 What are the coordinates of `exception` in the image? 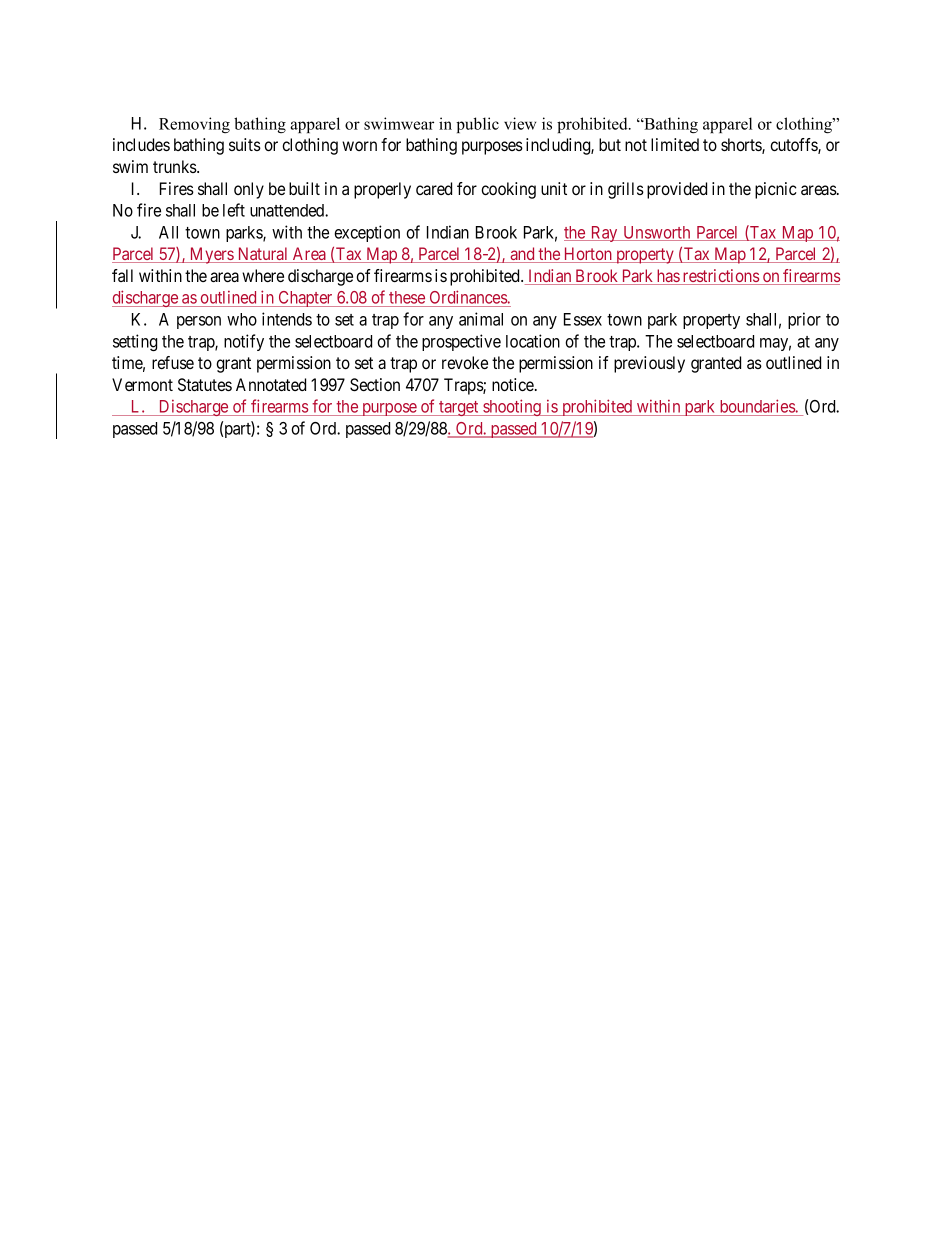 It's located at (367, 233).
